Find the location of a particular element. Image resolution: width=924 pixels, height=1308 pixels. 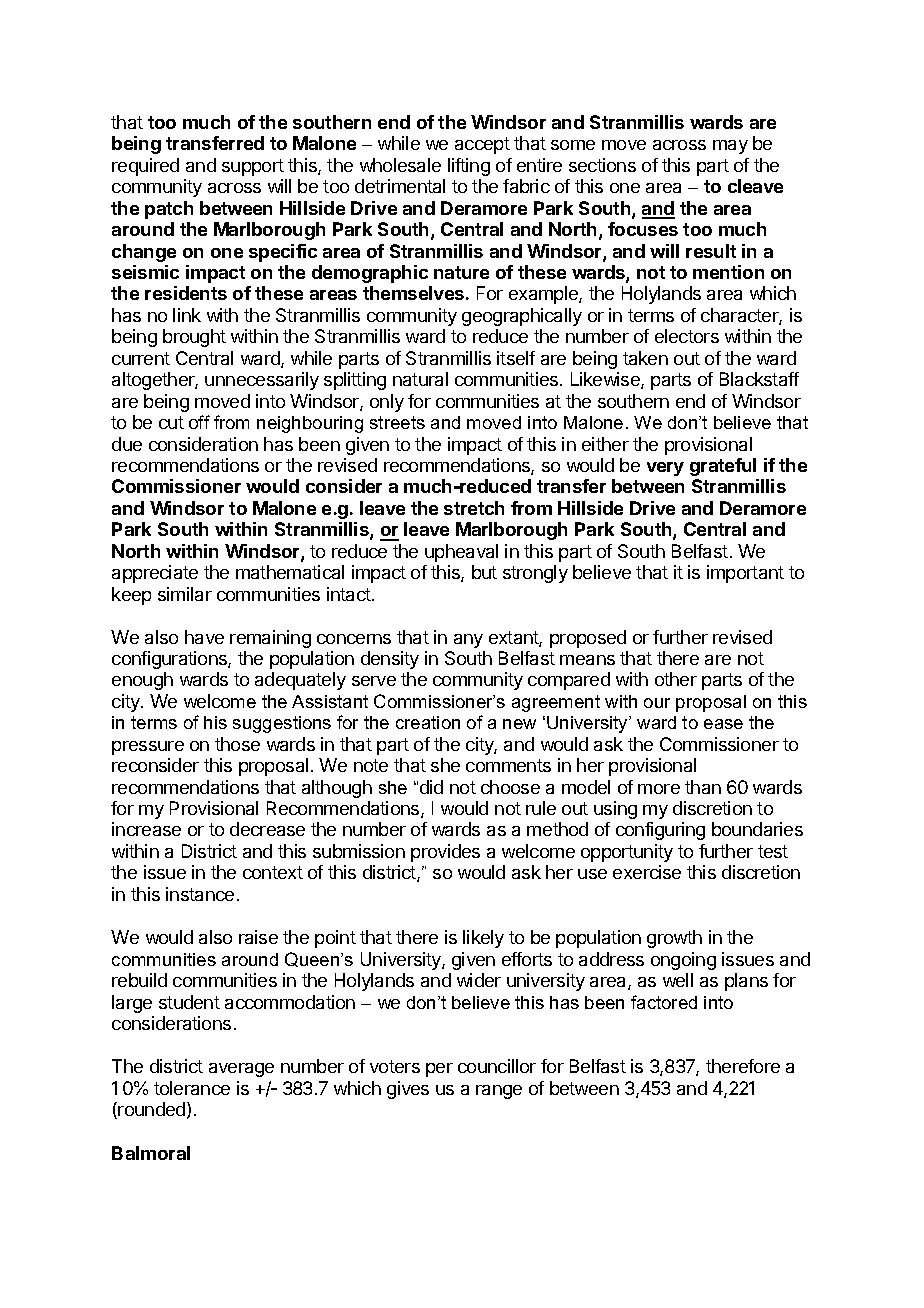

lifting is located at coordinates (469, 167).
